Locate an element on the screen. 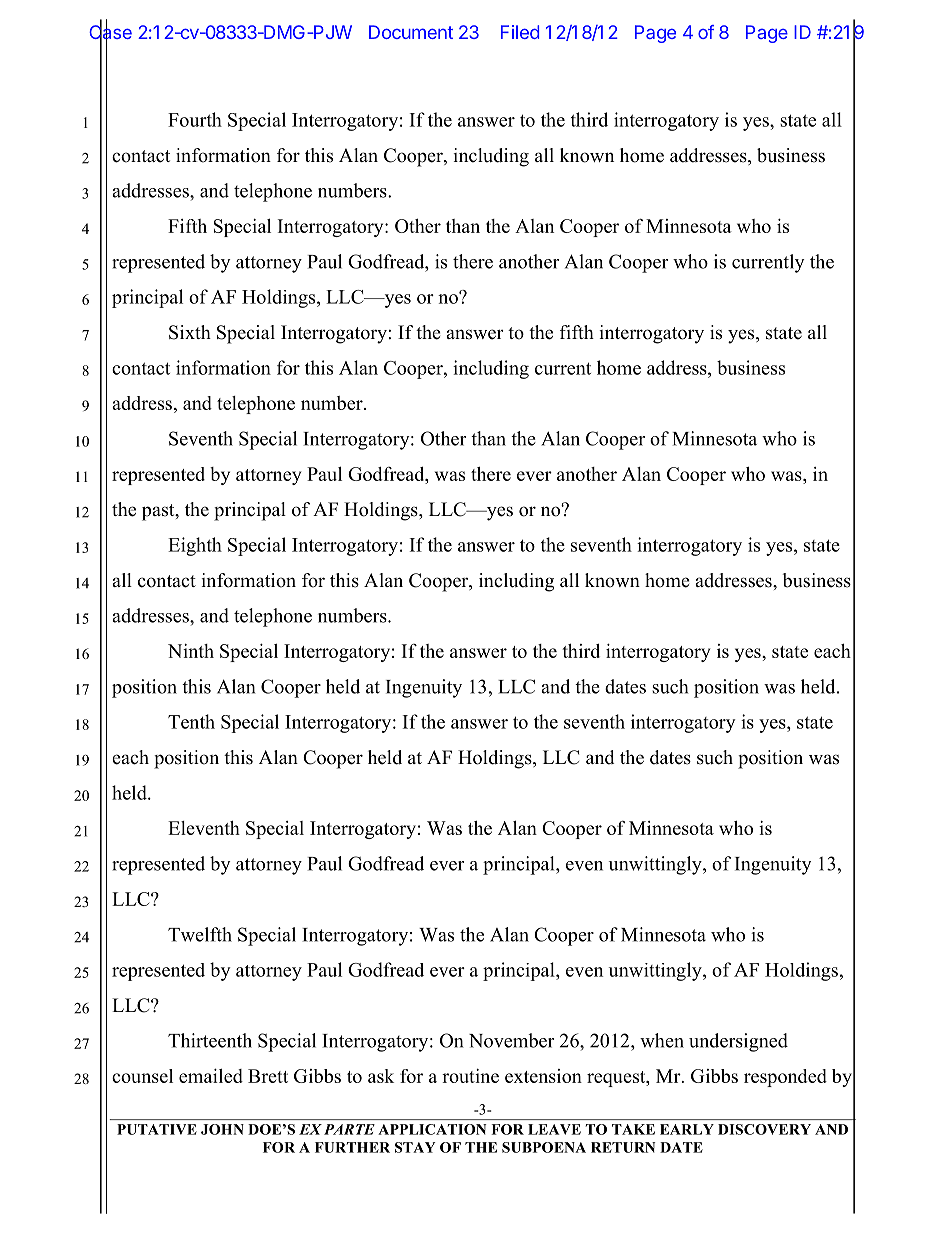  Filed is located at coordinates (520, 32).
